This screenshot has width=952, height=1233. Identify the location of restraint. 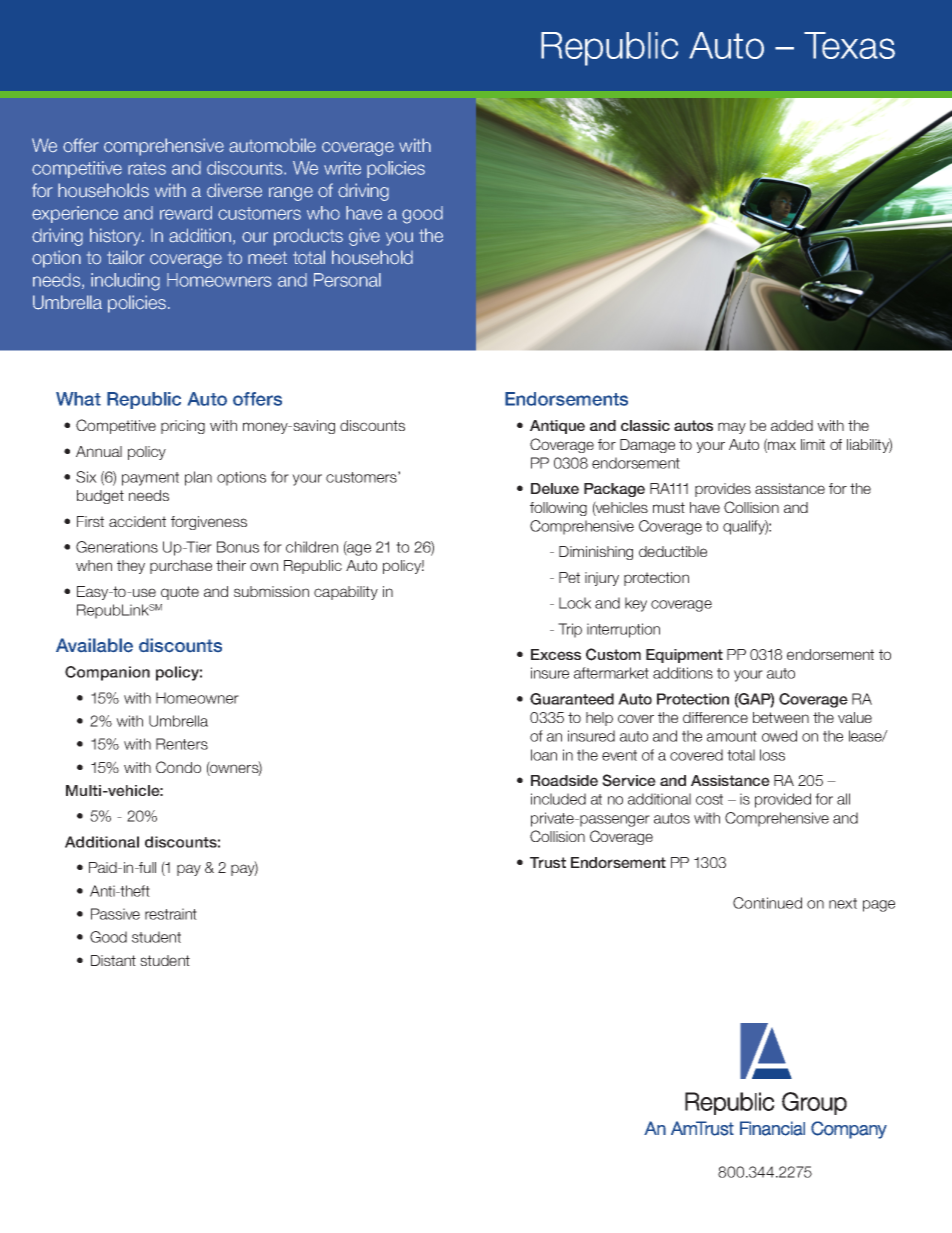
(171, 914).
